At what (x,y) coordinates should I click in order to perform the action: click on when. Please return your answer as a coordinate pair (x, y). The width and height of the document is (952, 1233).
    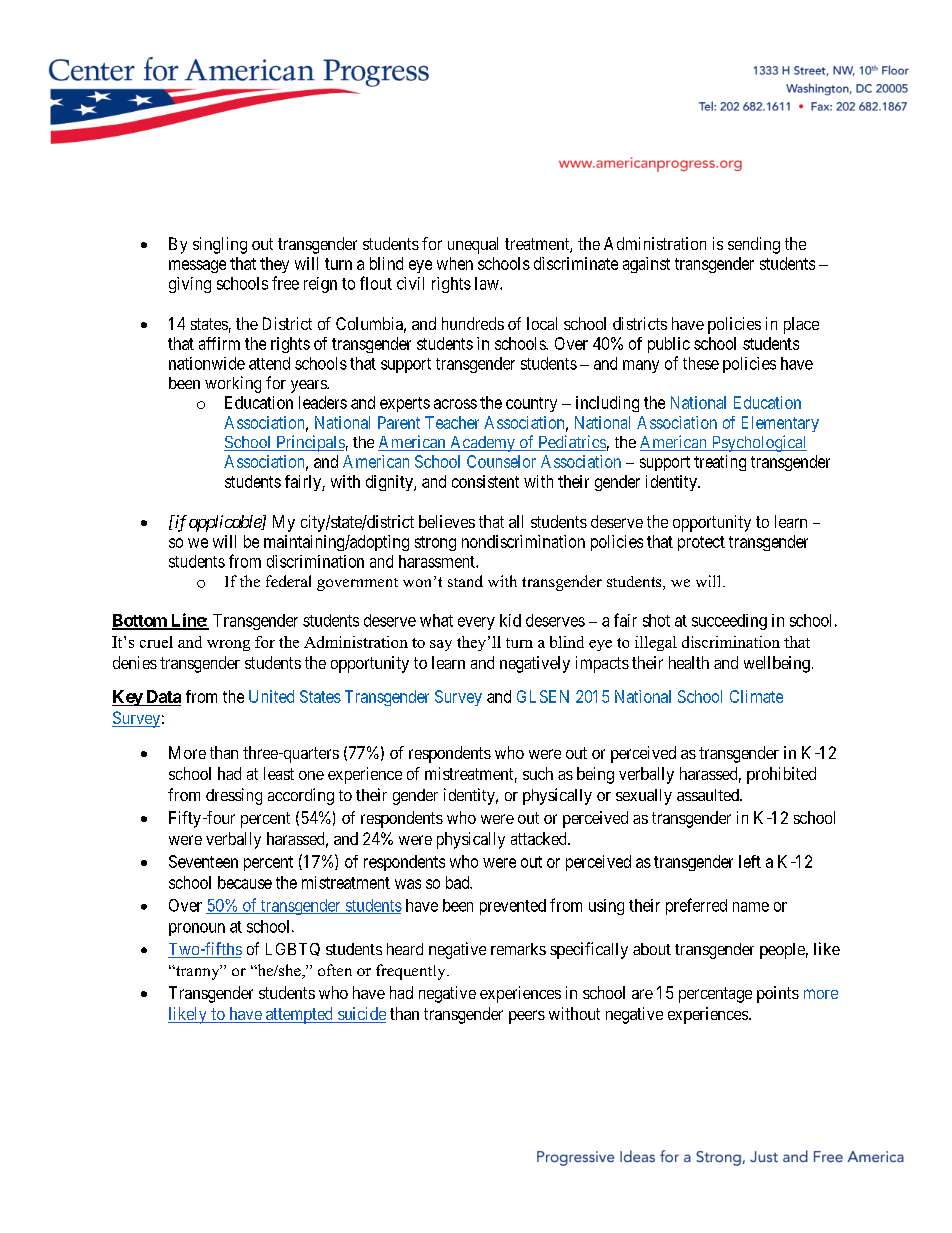
    Looking at the image, I should click on (455, 263).
